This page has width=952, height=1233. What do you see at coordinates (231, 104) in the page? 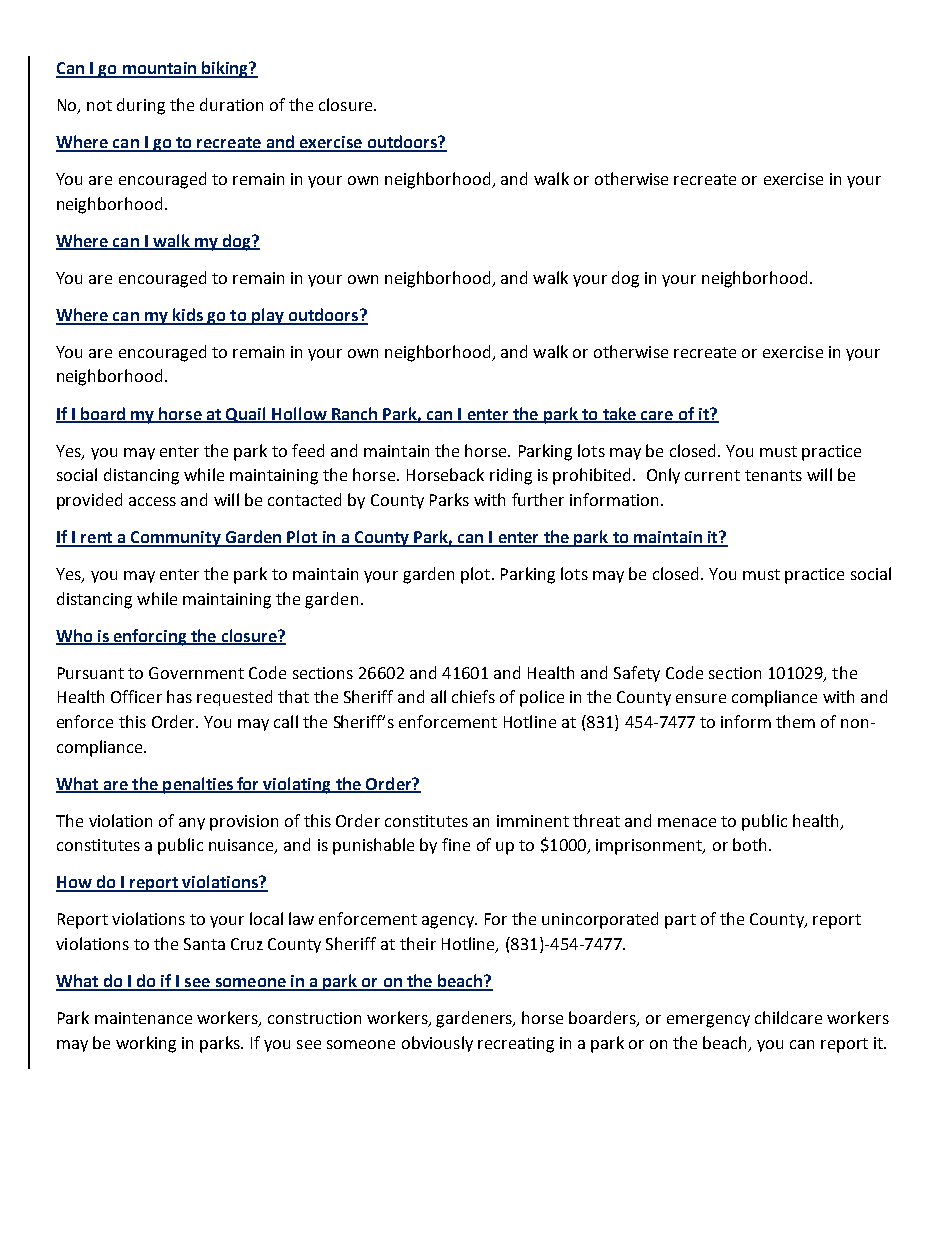
I see `duration` at bounding box center [231, 104].
